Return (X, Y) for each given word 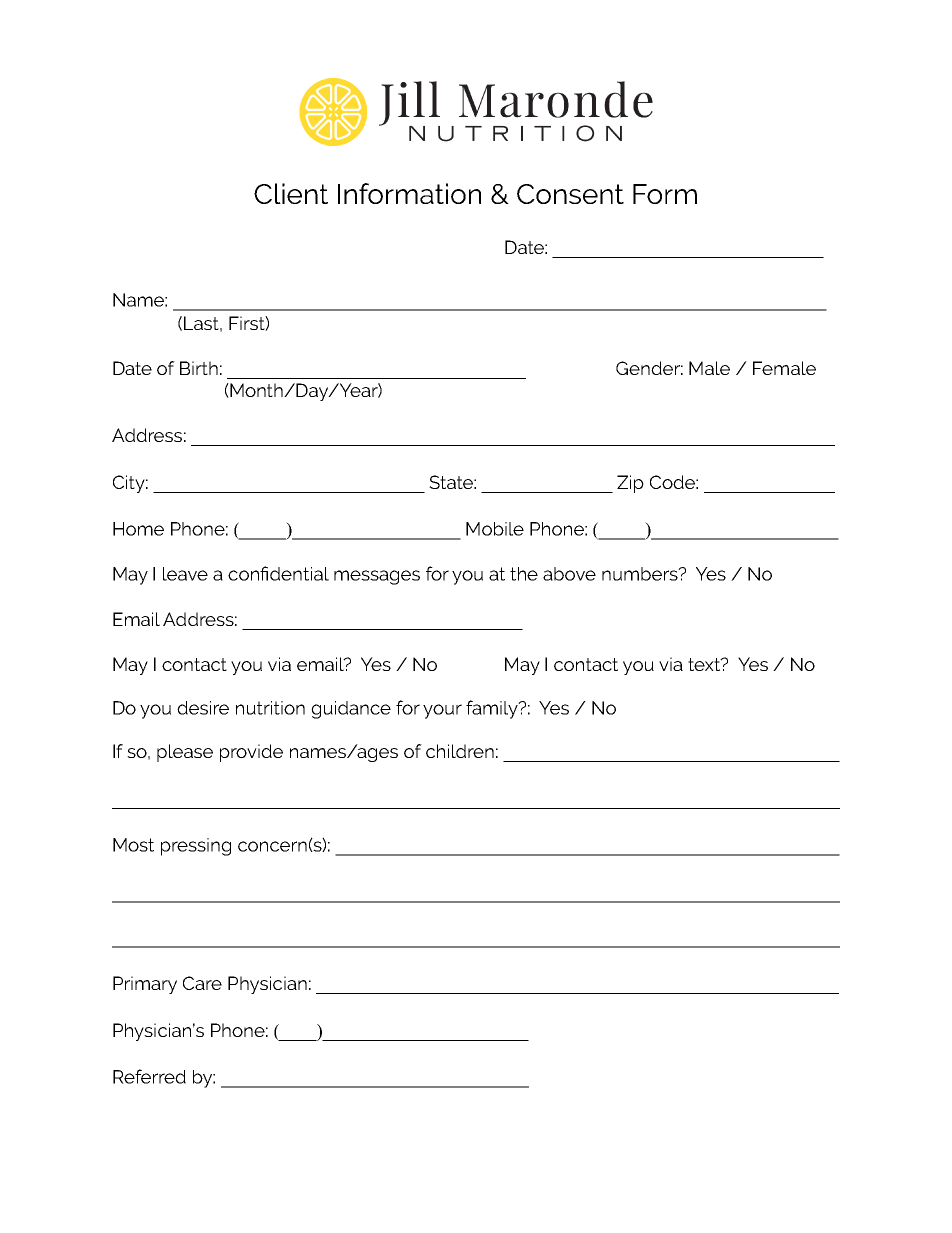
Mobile (495, 529)
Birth (199, 368)
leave (185, 574)
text (705, 664)
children (460, 751)
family (493, 709)
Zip (630, 484)
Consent (570, 194)
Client (291, 193)
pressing (196, 847)
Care (202, 983)
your (442, 711)
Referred (149, 1076)
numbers (641, 574)
